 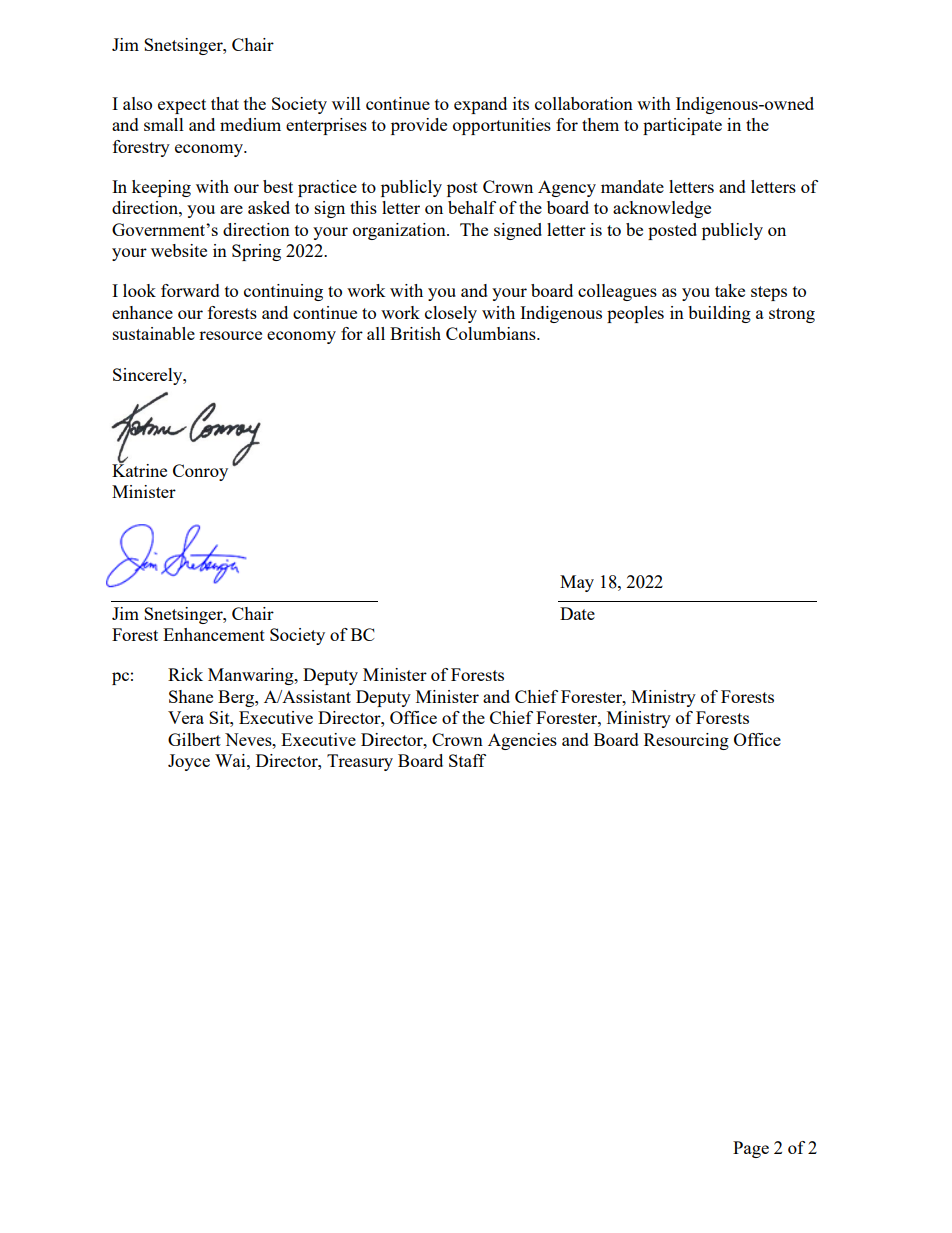 What do you see at coordinates (467, 760) in the image?
I see `Staff` at bounding box center [467, 760].
